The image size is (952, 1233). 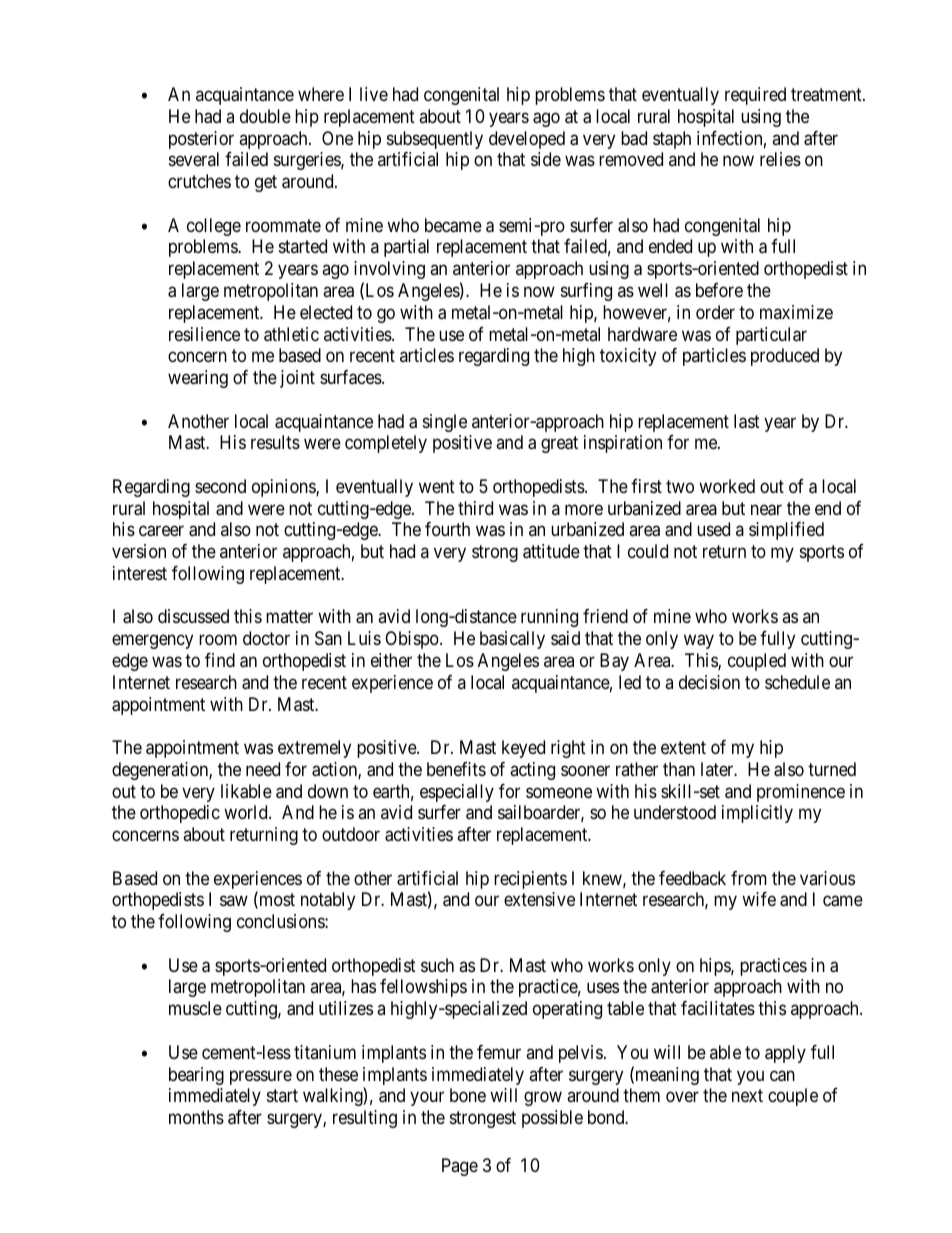 What do you see at coordinates (201, 140) in the image?
I see `posterior` at bounding box center [201, 140].
